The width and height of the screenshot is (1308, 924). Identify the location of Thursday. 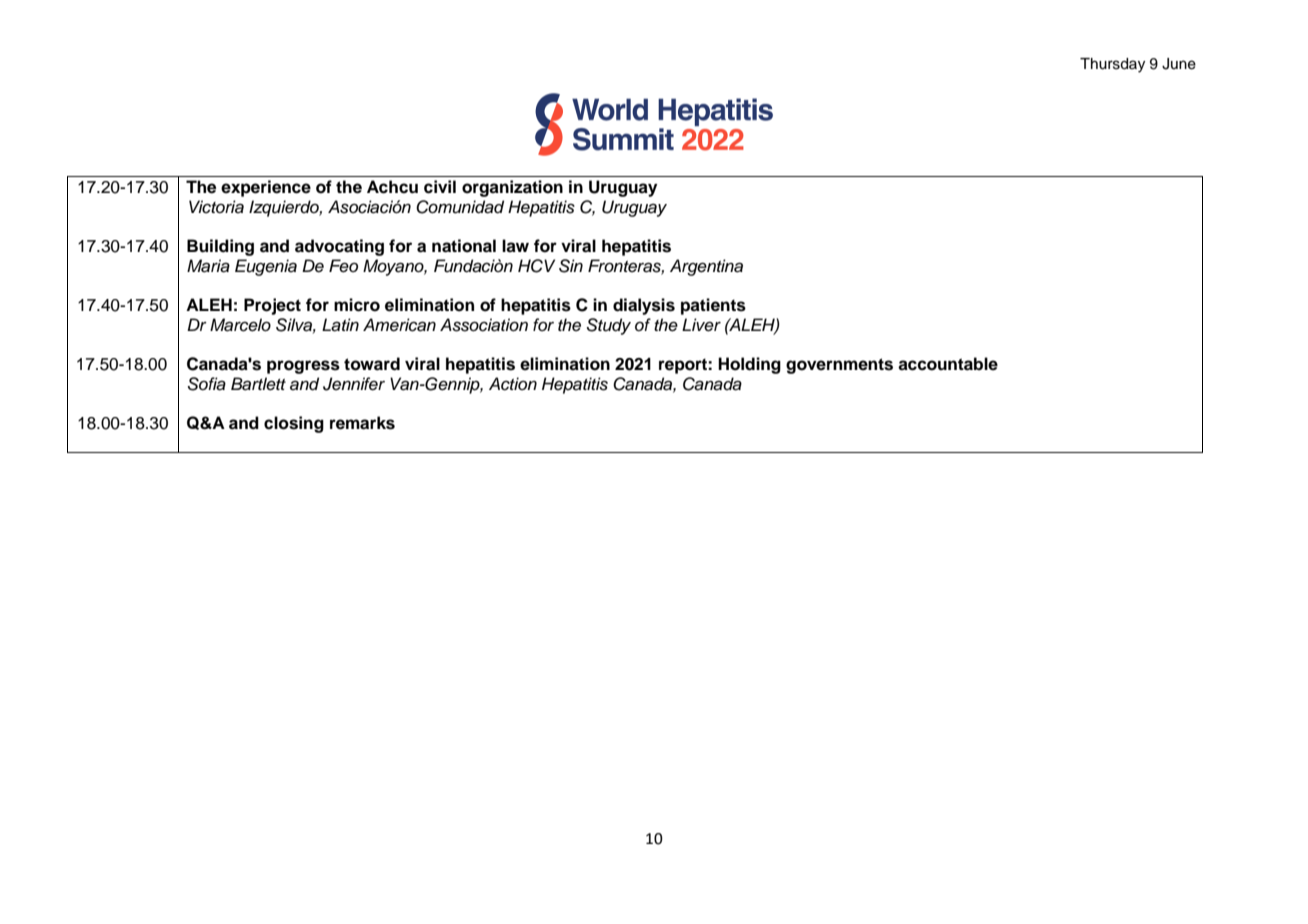
(1112, 65).
